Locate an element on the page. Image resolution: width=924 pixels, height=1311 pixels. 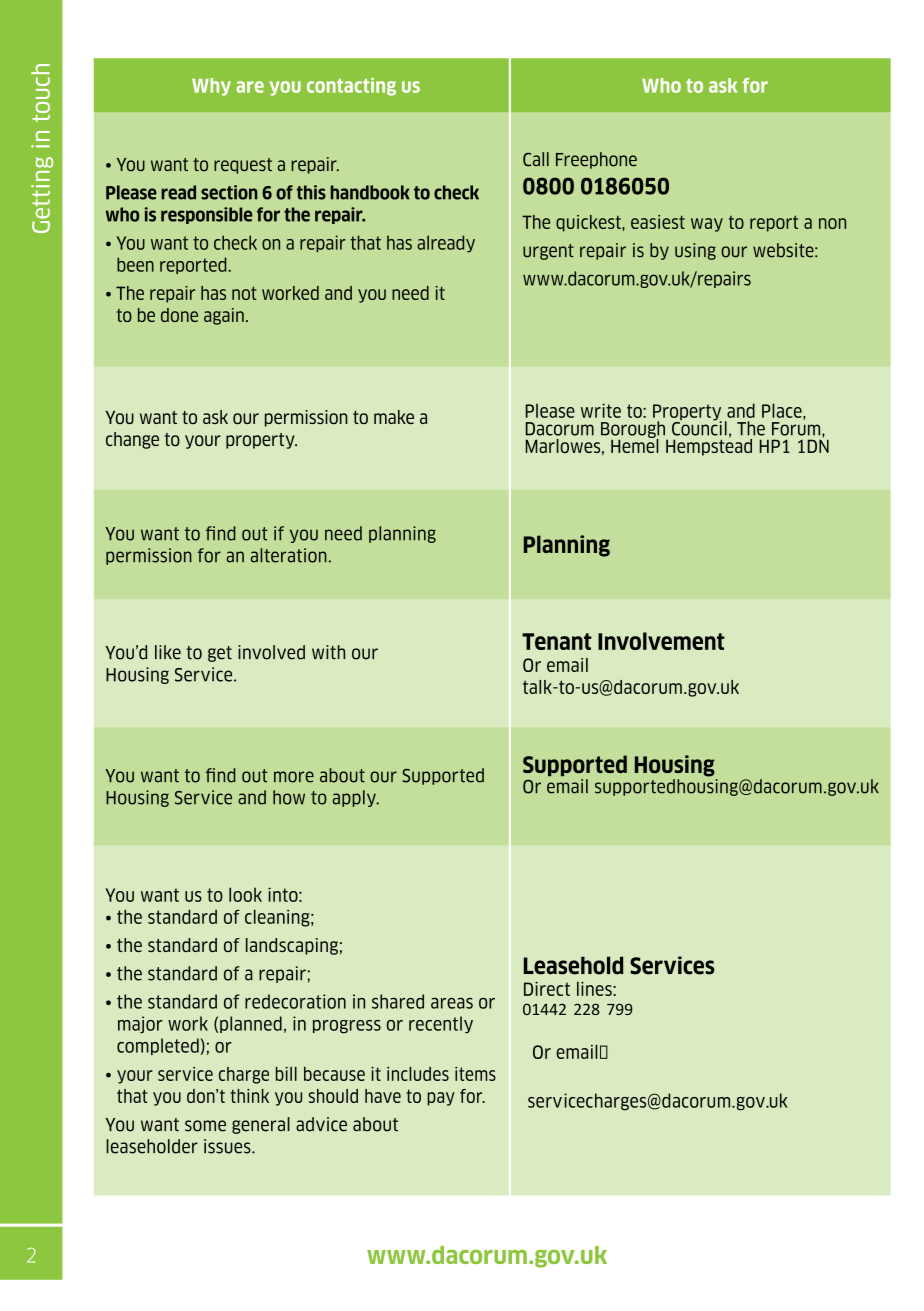
Call is located at coordinates (536, 159).
